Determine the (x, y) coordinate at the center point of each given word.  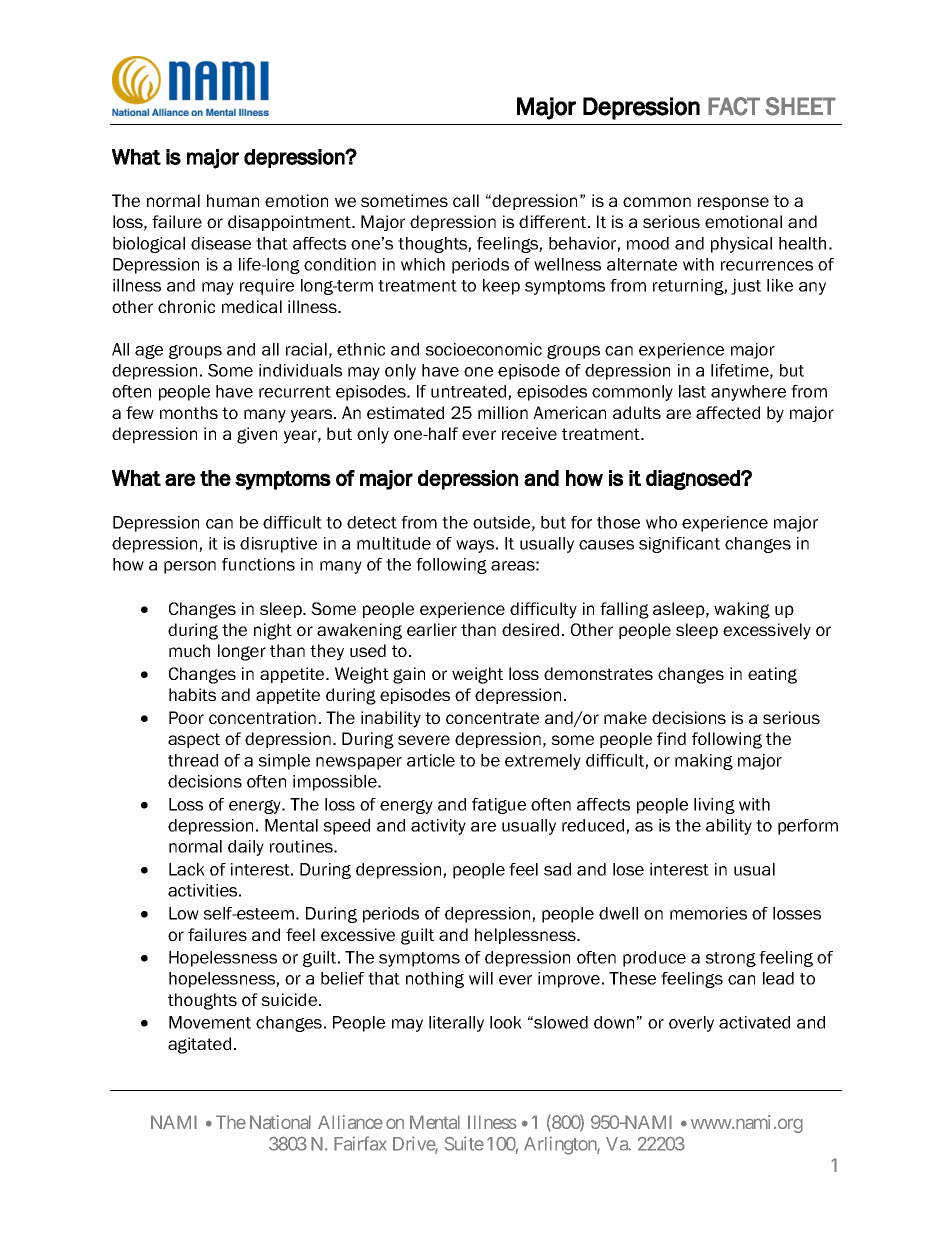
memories (708, 913)
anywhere (748, 393)
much (189, 650)
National (280, 1122)
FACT (734, 106)
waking (742, 610)
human (233, 200)
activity (438, 827)
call (466, 200)
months (189, 412)
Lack (187, 869)
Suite (464, 1143)
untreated (470, 392)
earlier (432, 629)
